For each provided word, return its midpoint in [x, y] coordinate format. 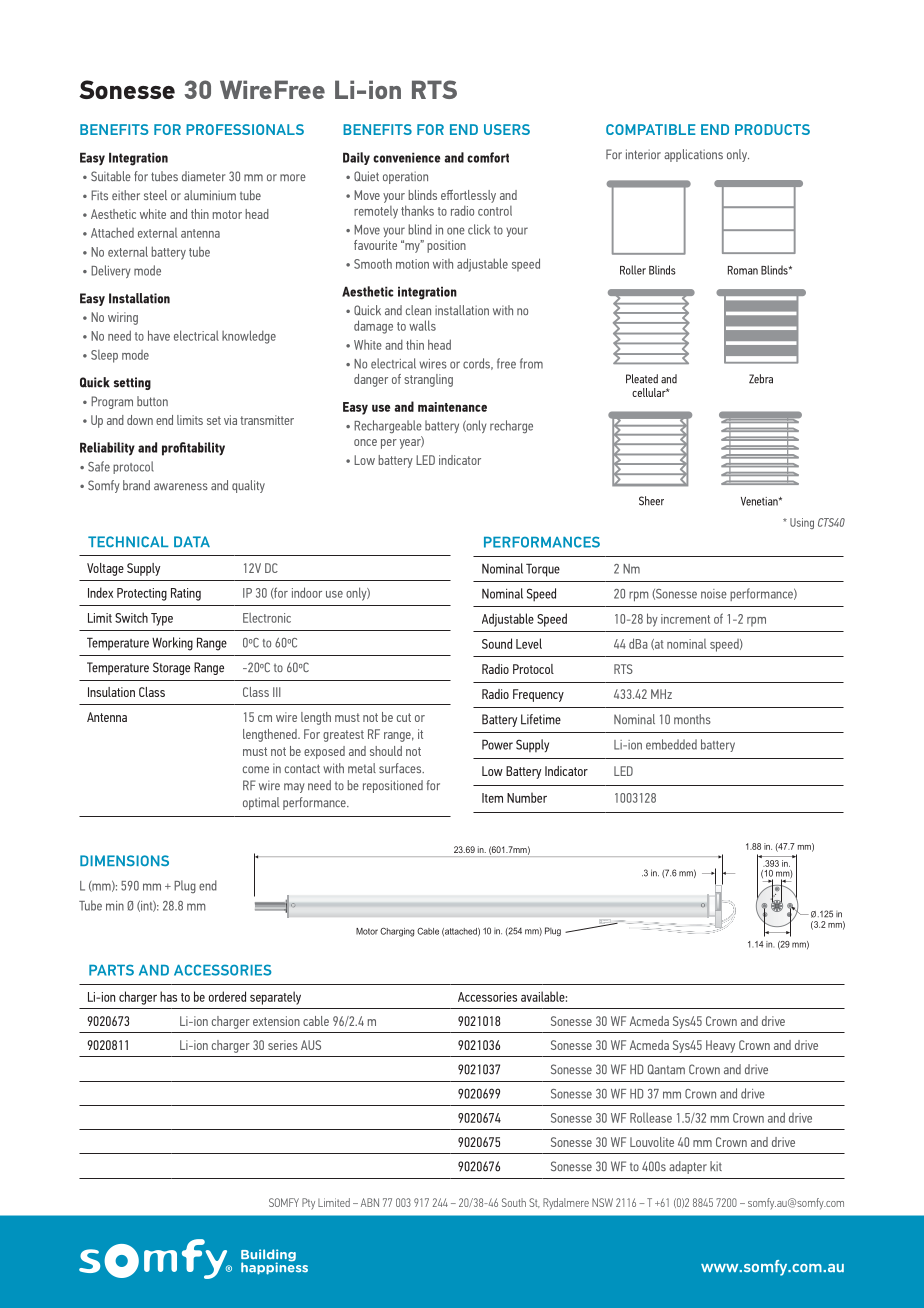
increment [685, 619]
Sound [497, 643]
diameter [204, 176]
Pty [308, 1204]
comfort [488, 157]
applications [693, 155]
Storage [171, 668]
